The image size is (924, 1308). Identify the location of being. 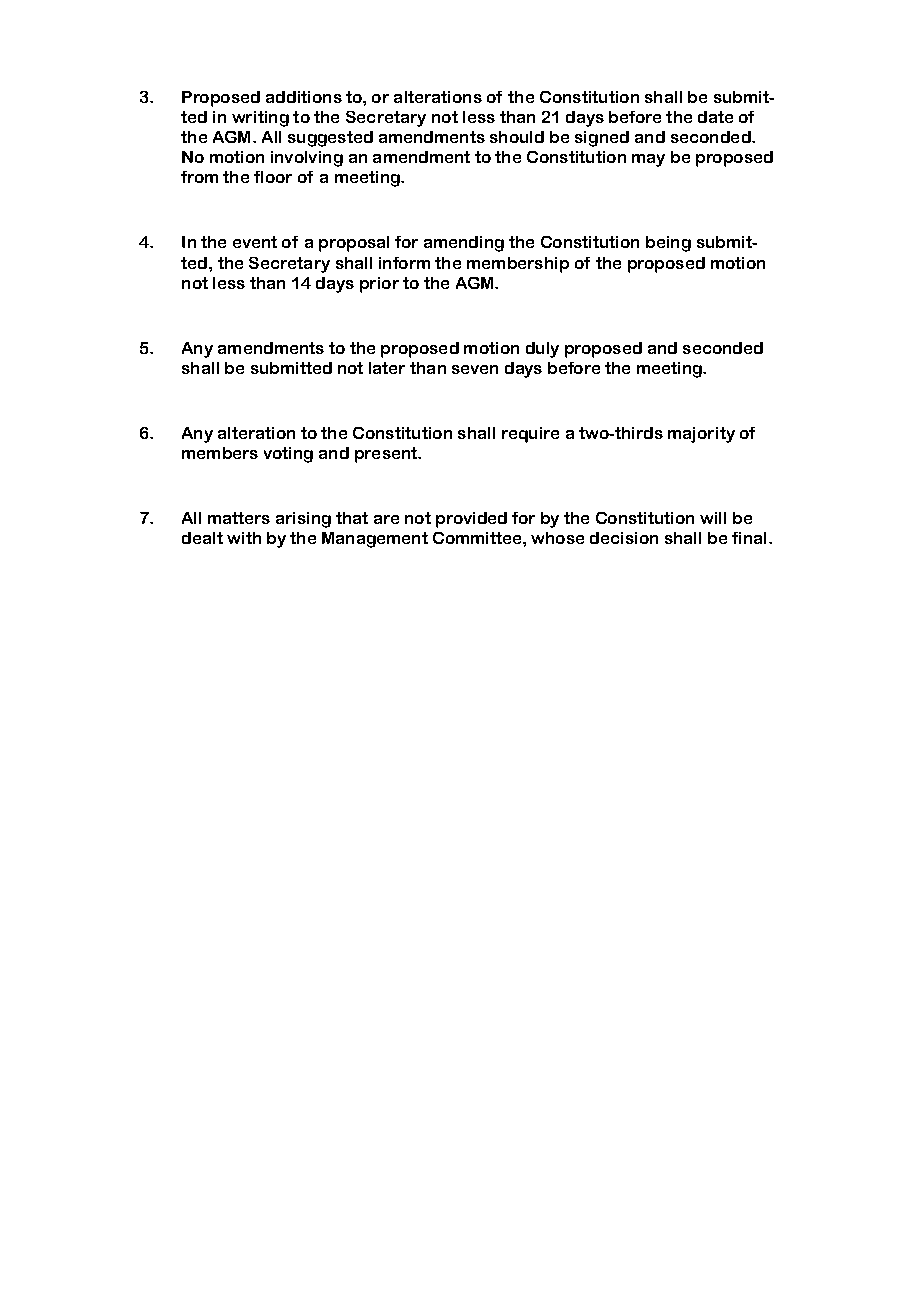
(668, 244).
